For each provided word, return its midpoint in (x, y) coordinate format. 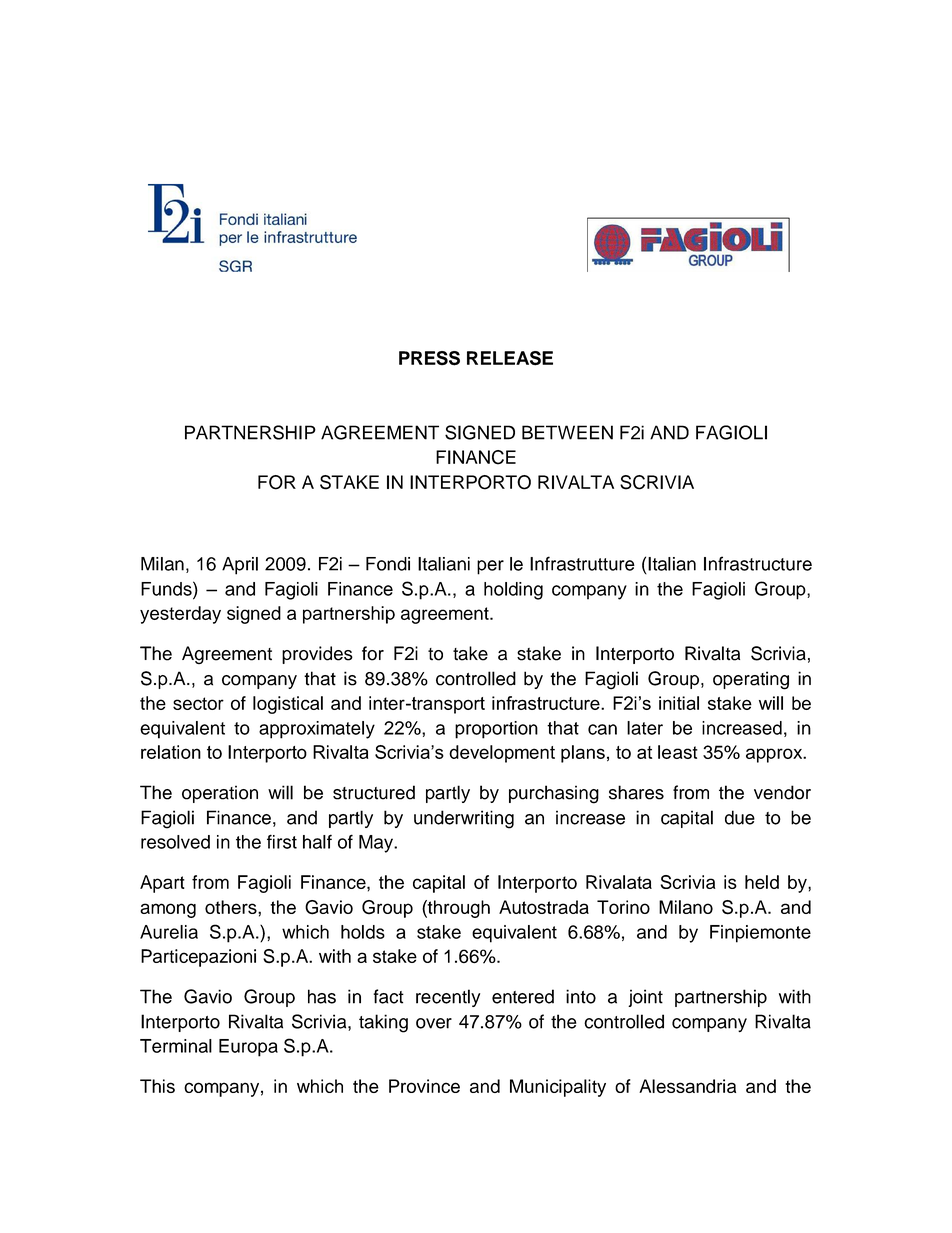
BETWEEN (567, 432)
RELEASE (510, 358)
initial (679, 703)
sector (198, 703)
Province (424, 1086)
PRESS (429, 358)
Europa (248, 1048)
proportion (496, 730)
